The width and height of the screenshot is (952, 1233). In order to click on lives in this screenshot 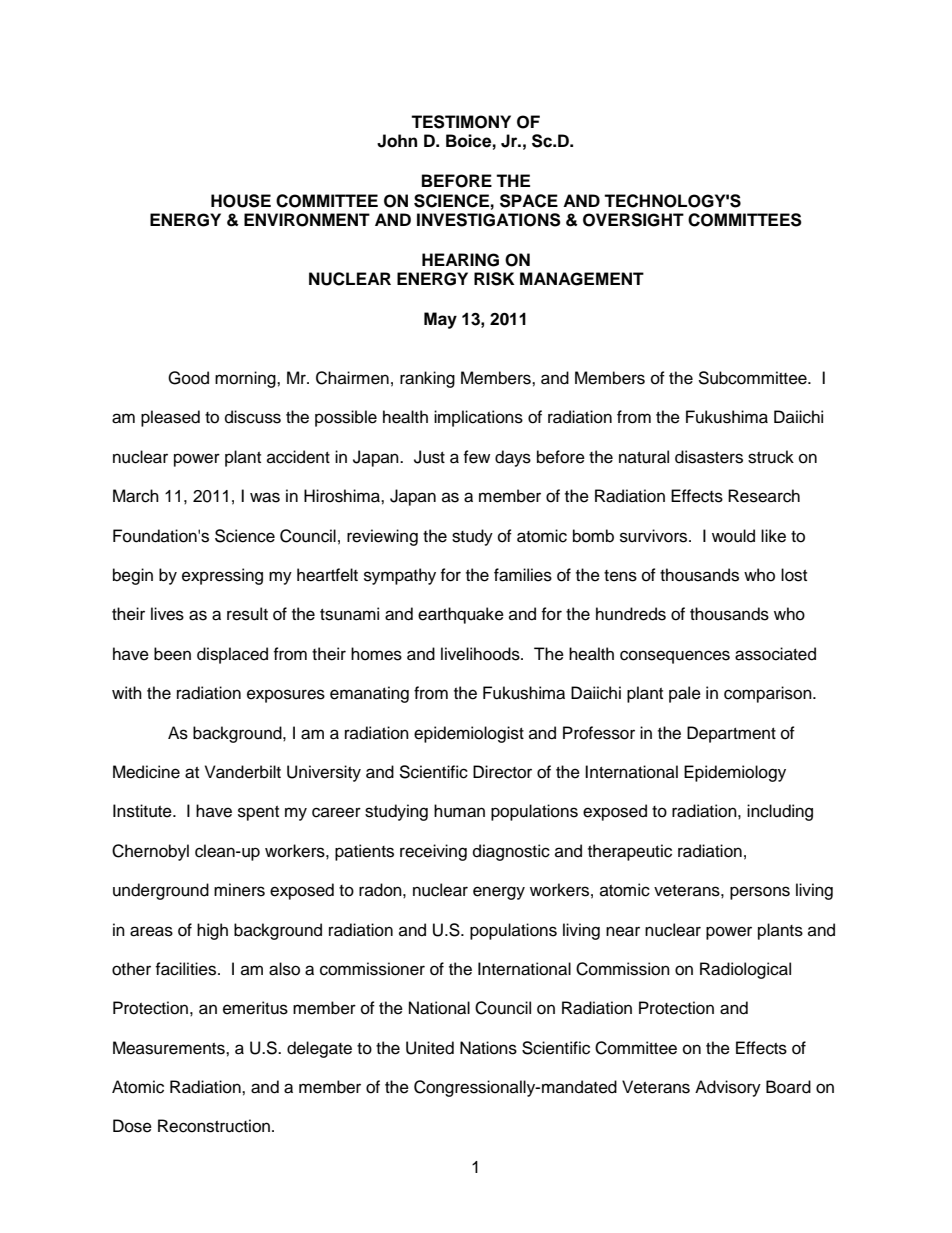, I will do `click(167, 614)`.
